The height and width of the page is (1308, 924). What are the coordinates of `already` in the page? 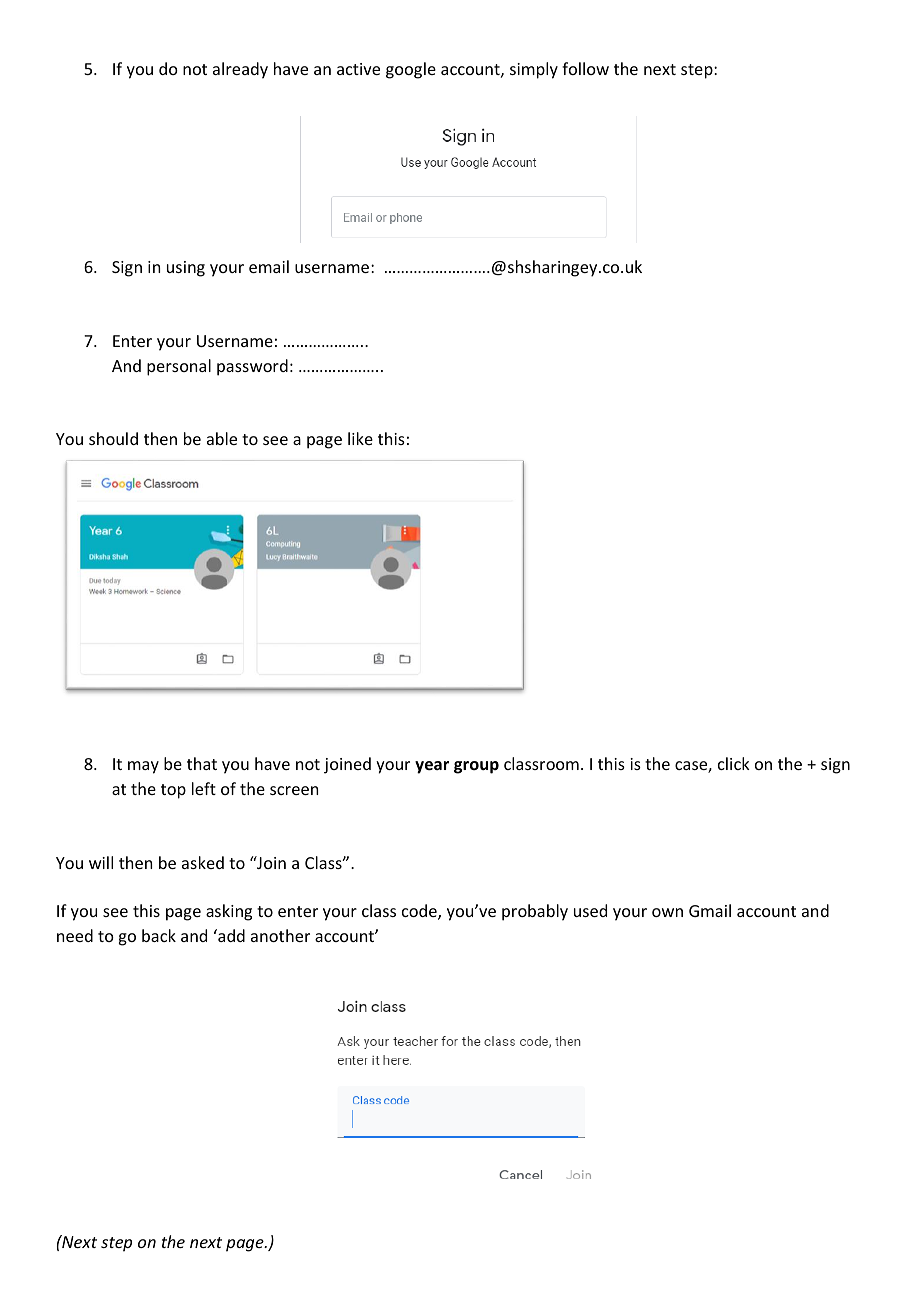 It's located at (240, 70).
